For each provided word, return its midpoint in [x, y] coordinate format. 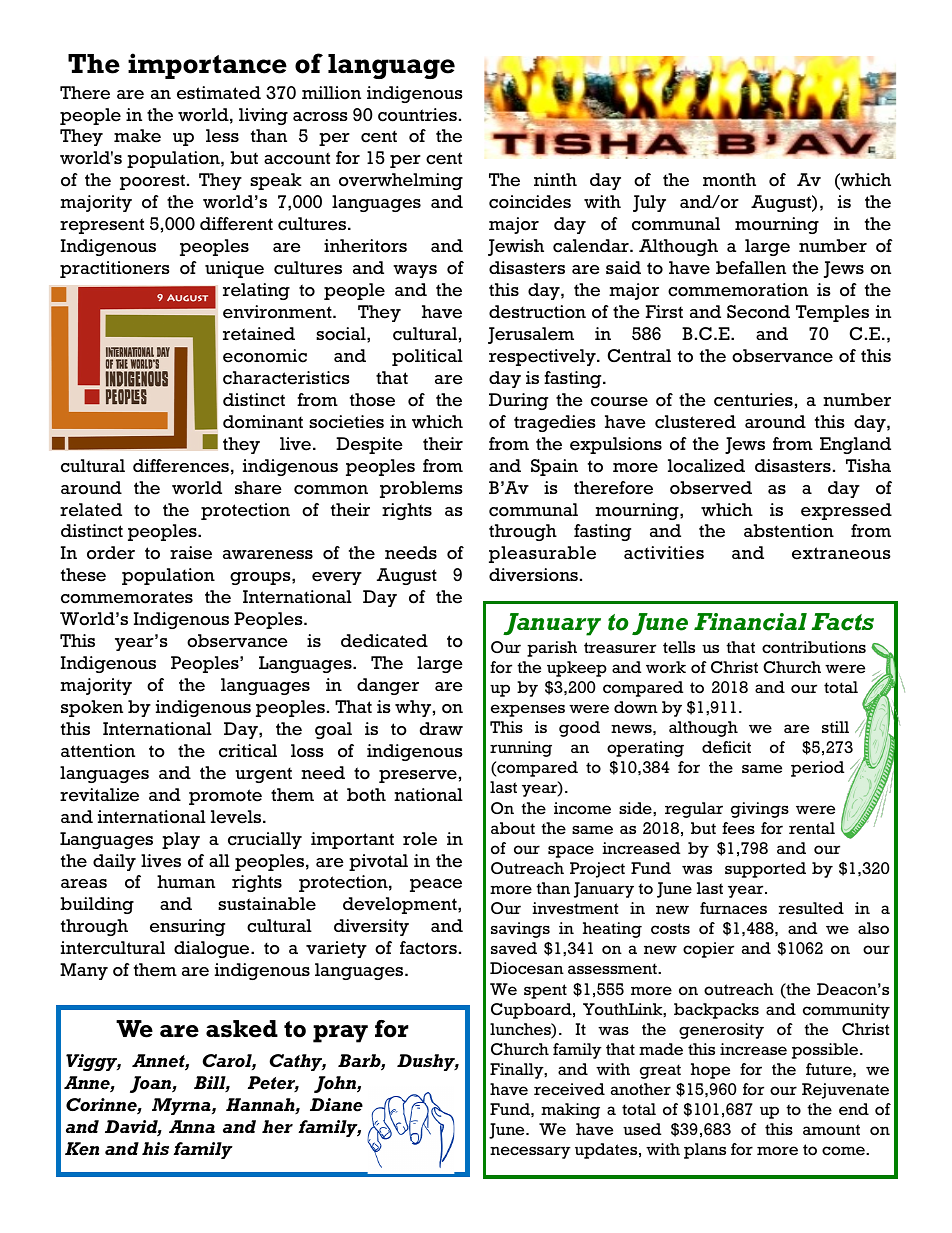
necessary [530, 1152]
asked [242, 1029]
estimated [219, 93]
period [817, 769]
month [729, 180]
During [518, 401]
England [855, 445]
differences [181, 466]
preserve [418, 776]
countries [417, 115]
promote [225, 797]
